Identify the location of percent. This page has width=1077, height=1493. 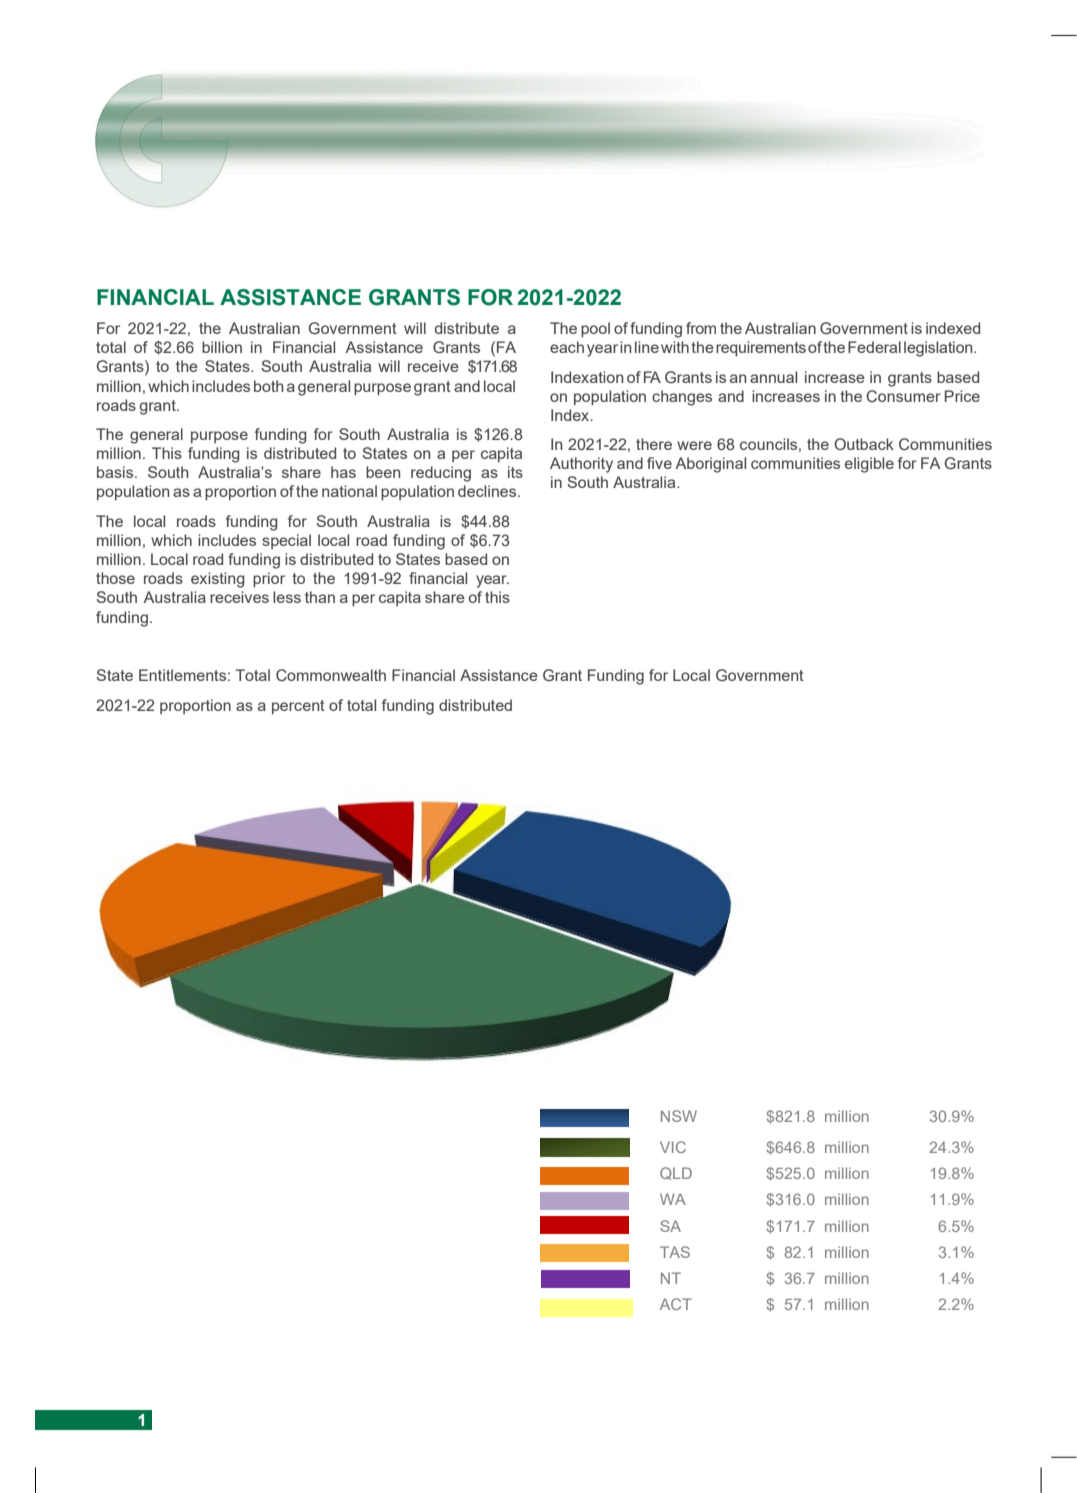
(298, 707).
